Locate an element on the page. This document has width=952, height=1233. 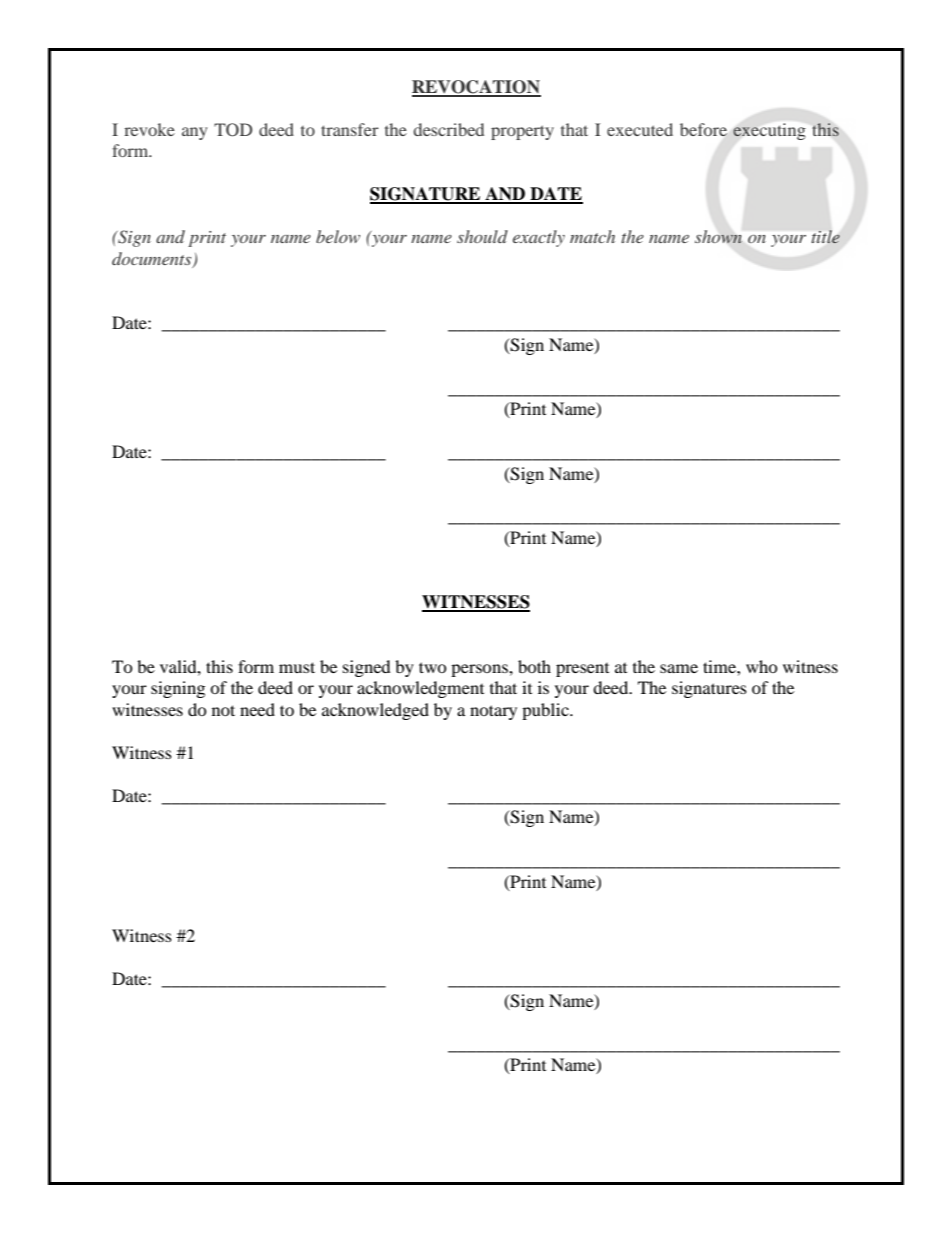
TOD is located at coordinates (233, 130).
